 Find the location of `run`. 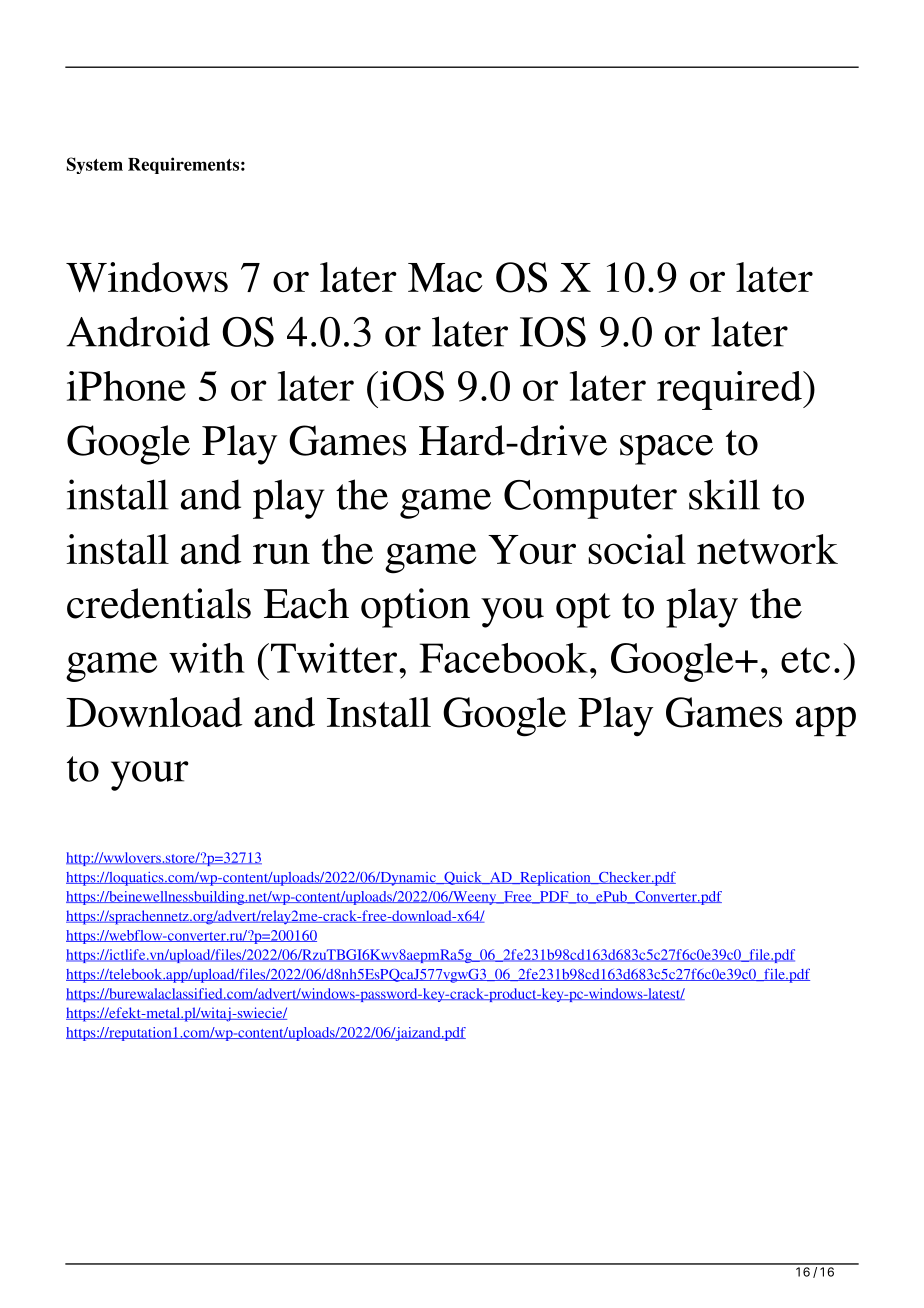

run is located at coordinates (281, 553).
